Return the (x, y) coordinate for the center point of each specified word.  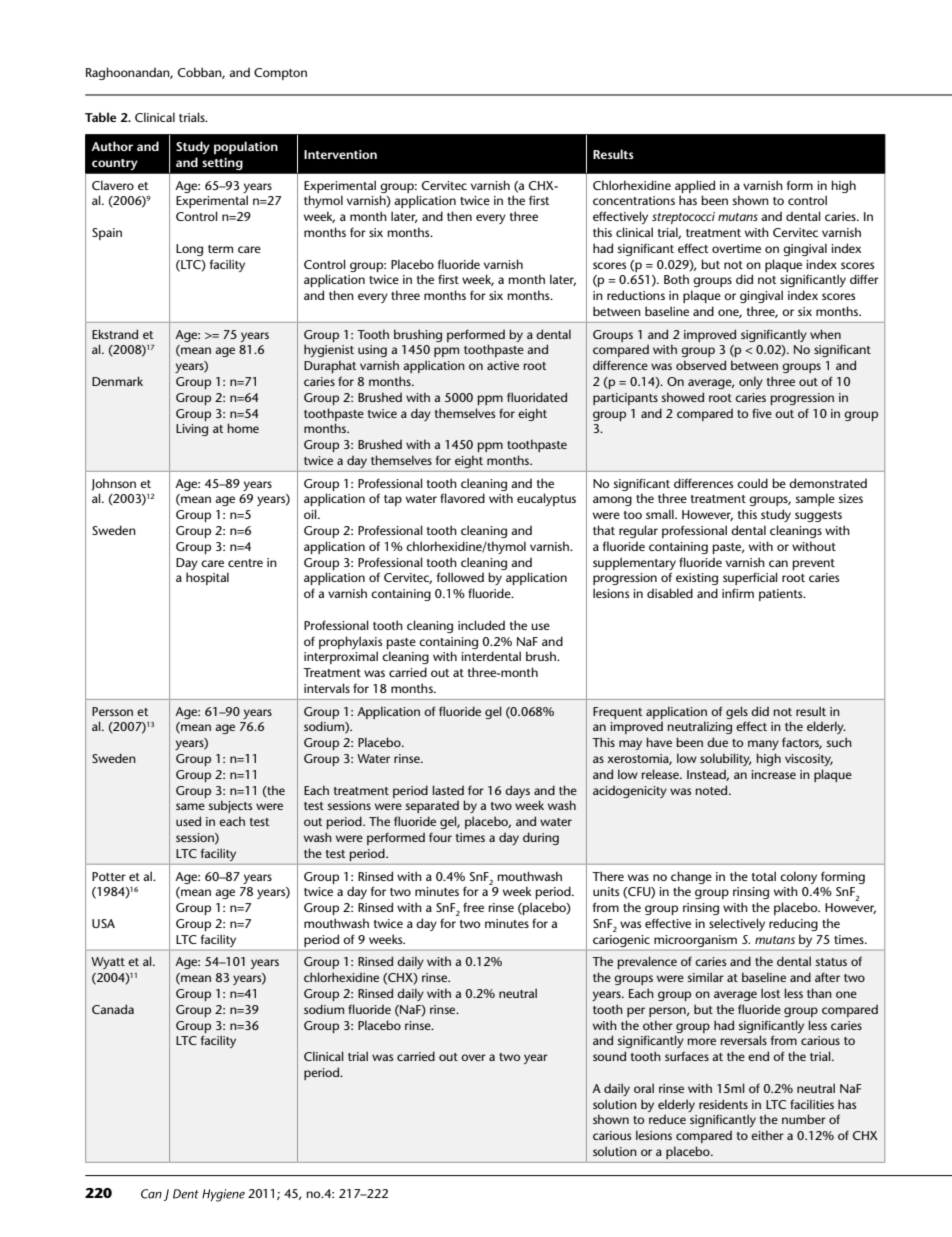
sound (609, 1056)
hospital (207, 578)
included (481, 625)
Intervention (340, 154)
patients (782, 595)
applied (695, 186)
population (246, 147)
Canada (113, 1009)
